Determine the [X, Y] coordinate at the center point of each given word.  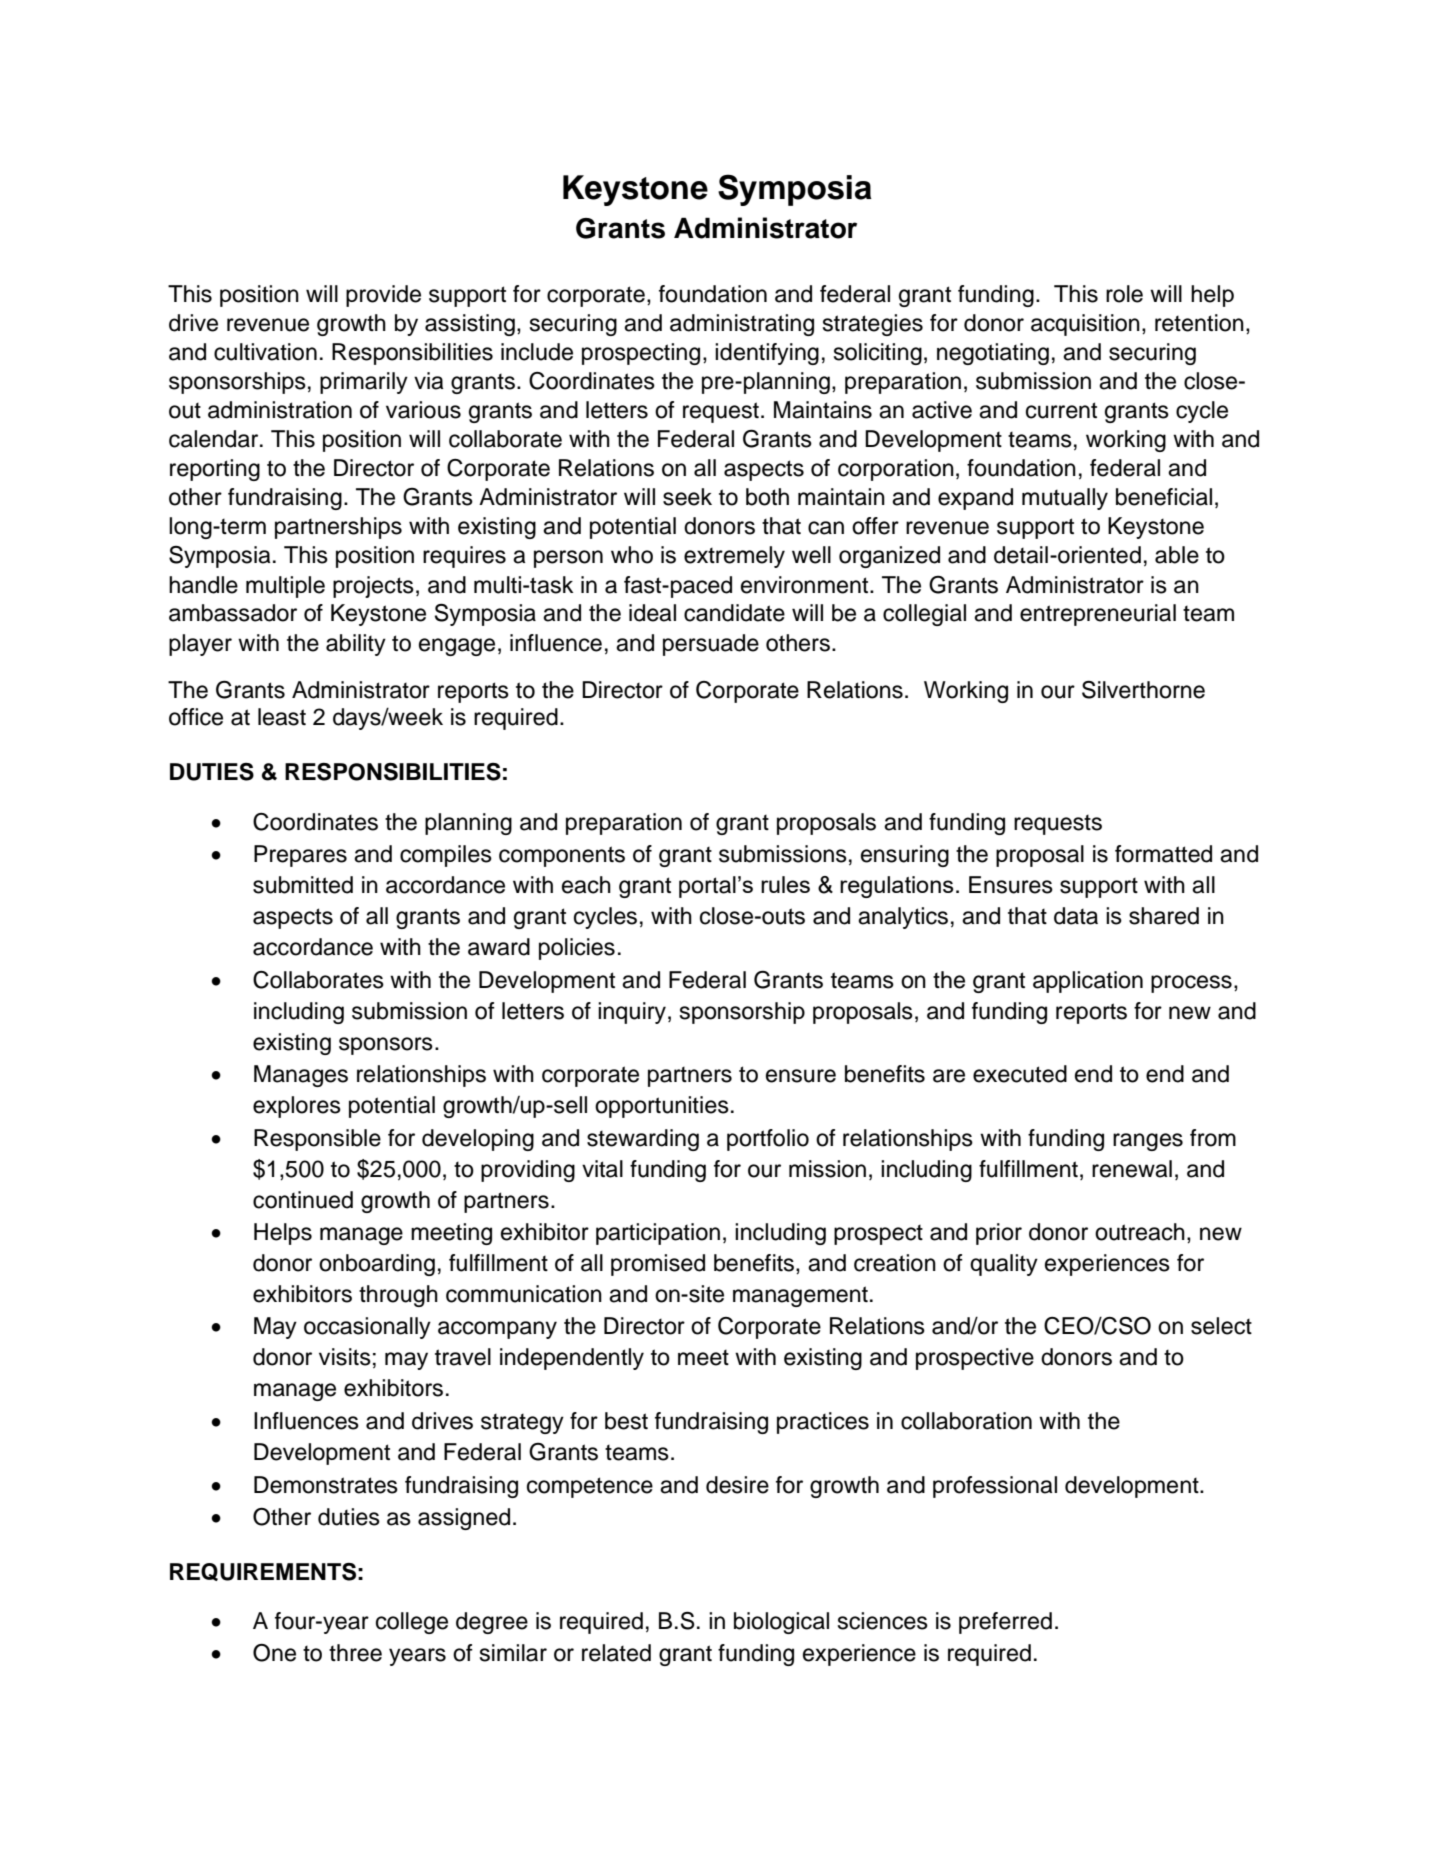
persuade [711, 645]
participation [658, 1234]
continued [303, 1200]
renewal [1132, 1169]
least [282, 717]
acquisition [1085, 325]
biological [781, 1623]
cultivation [265, 352]
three [355, 1653]
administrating [742, 325]
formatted [1163, 854]
